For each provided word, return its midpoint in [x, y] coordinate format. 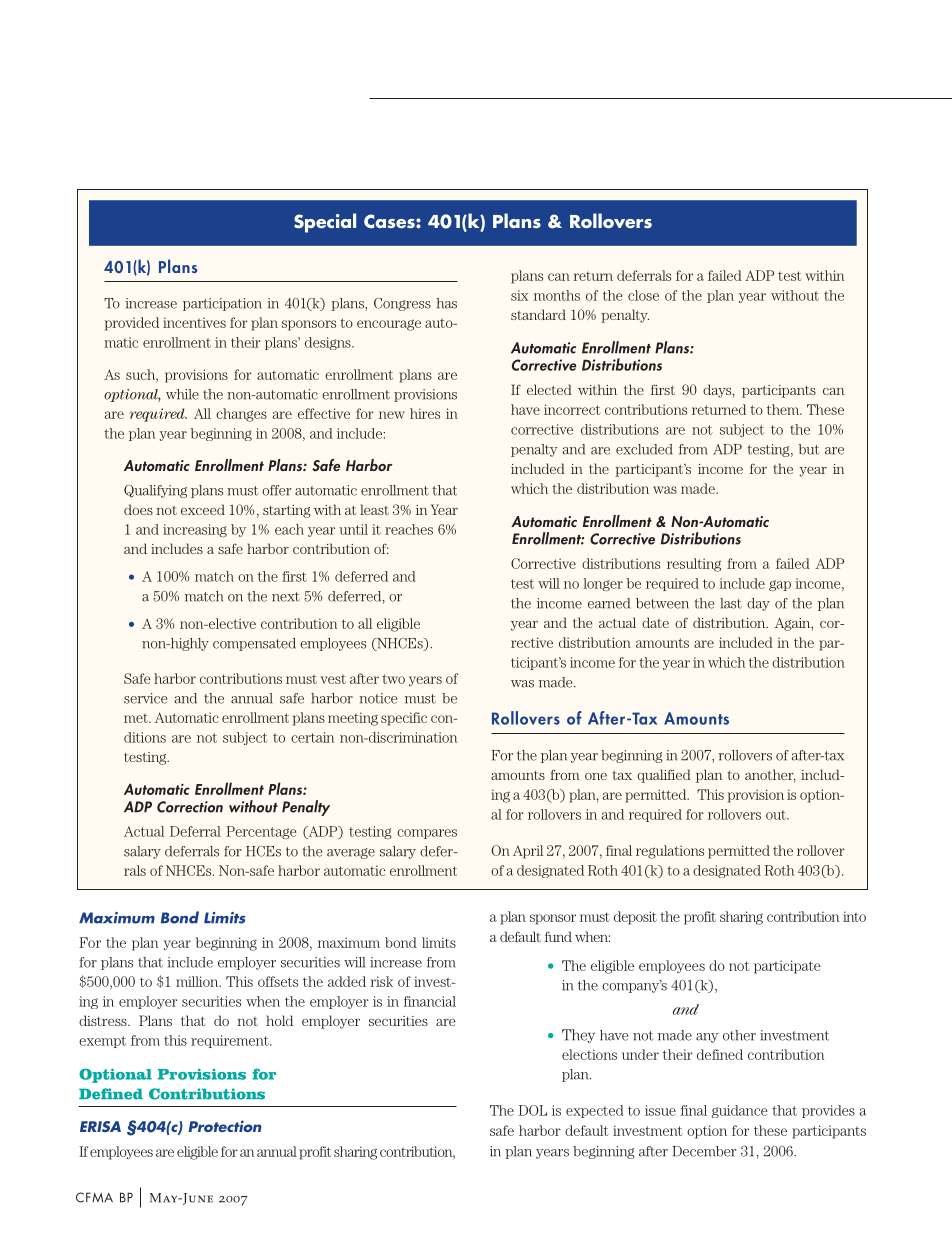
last [731, 603]
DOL [533, 1110]
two [393, 679]
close [643, 295]
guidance [739, 1111]
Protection [225, 1126]
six [519, 295]
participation [222, 304]
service [145, 698]
